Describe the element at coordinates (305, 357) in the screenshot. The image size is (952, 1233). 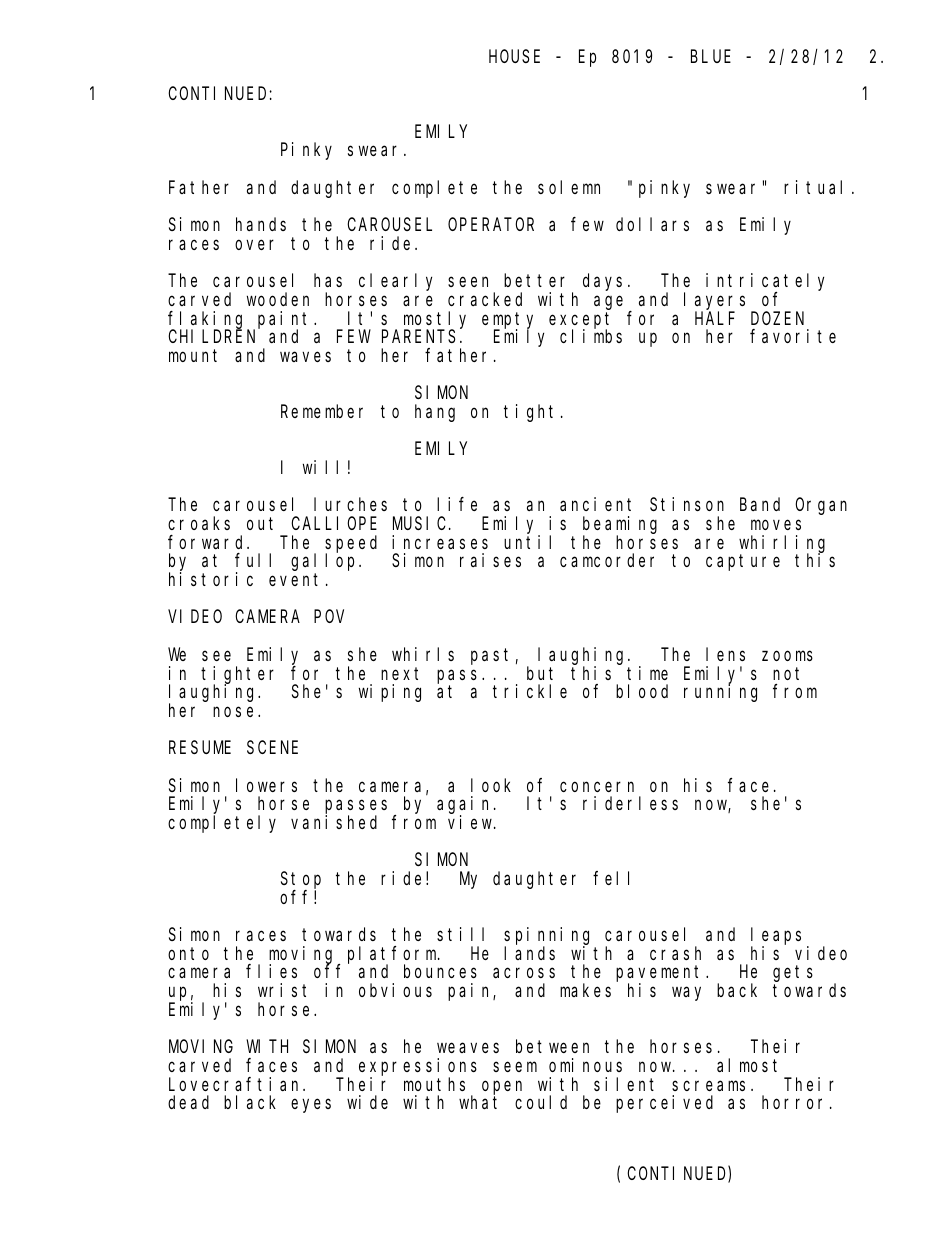
I see `waves` at that location.
